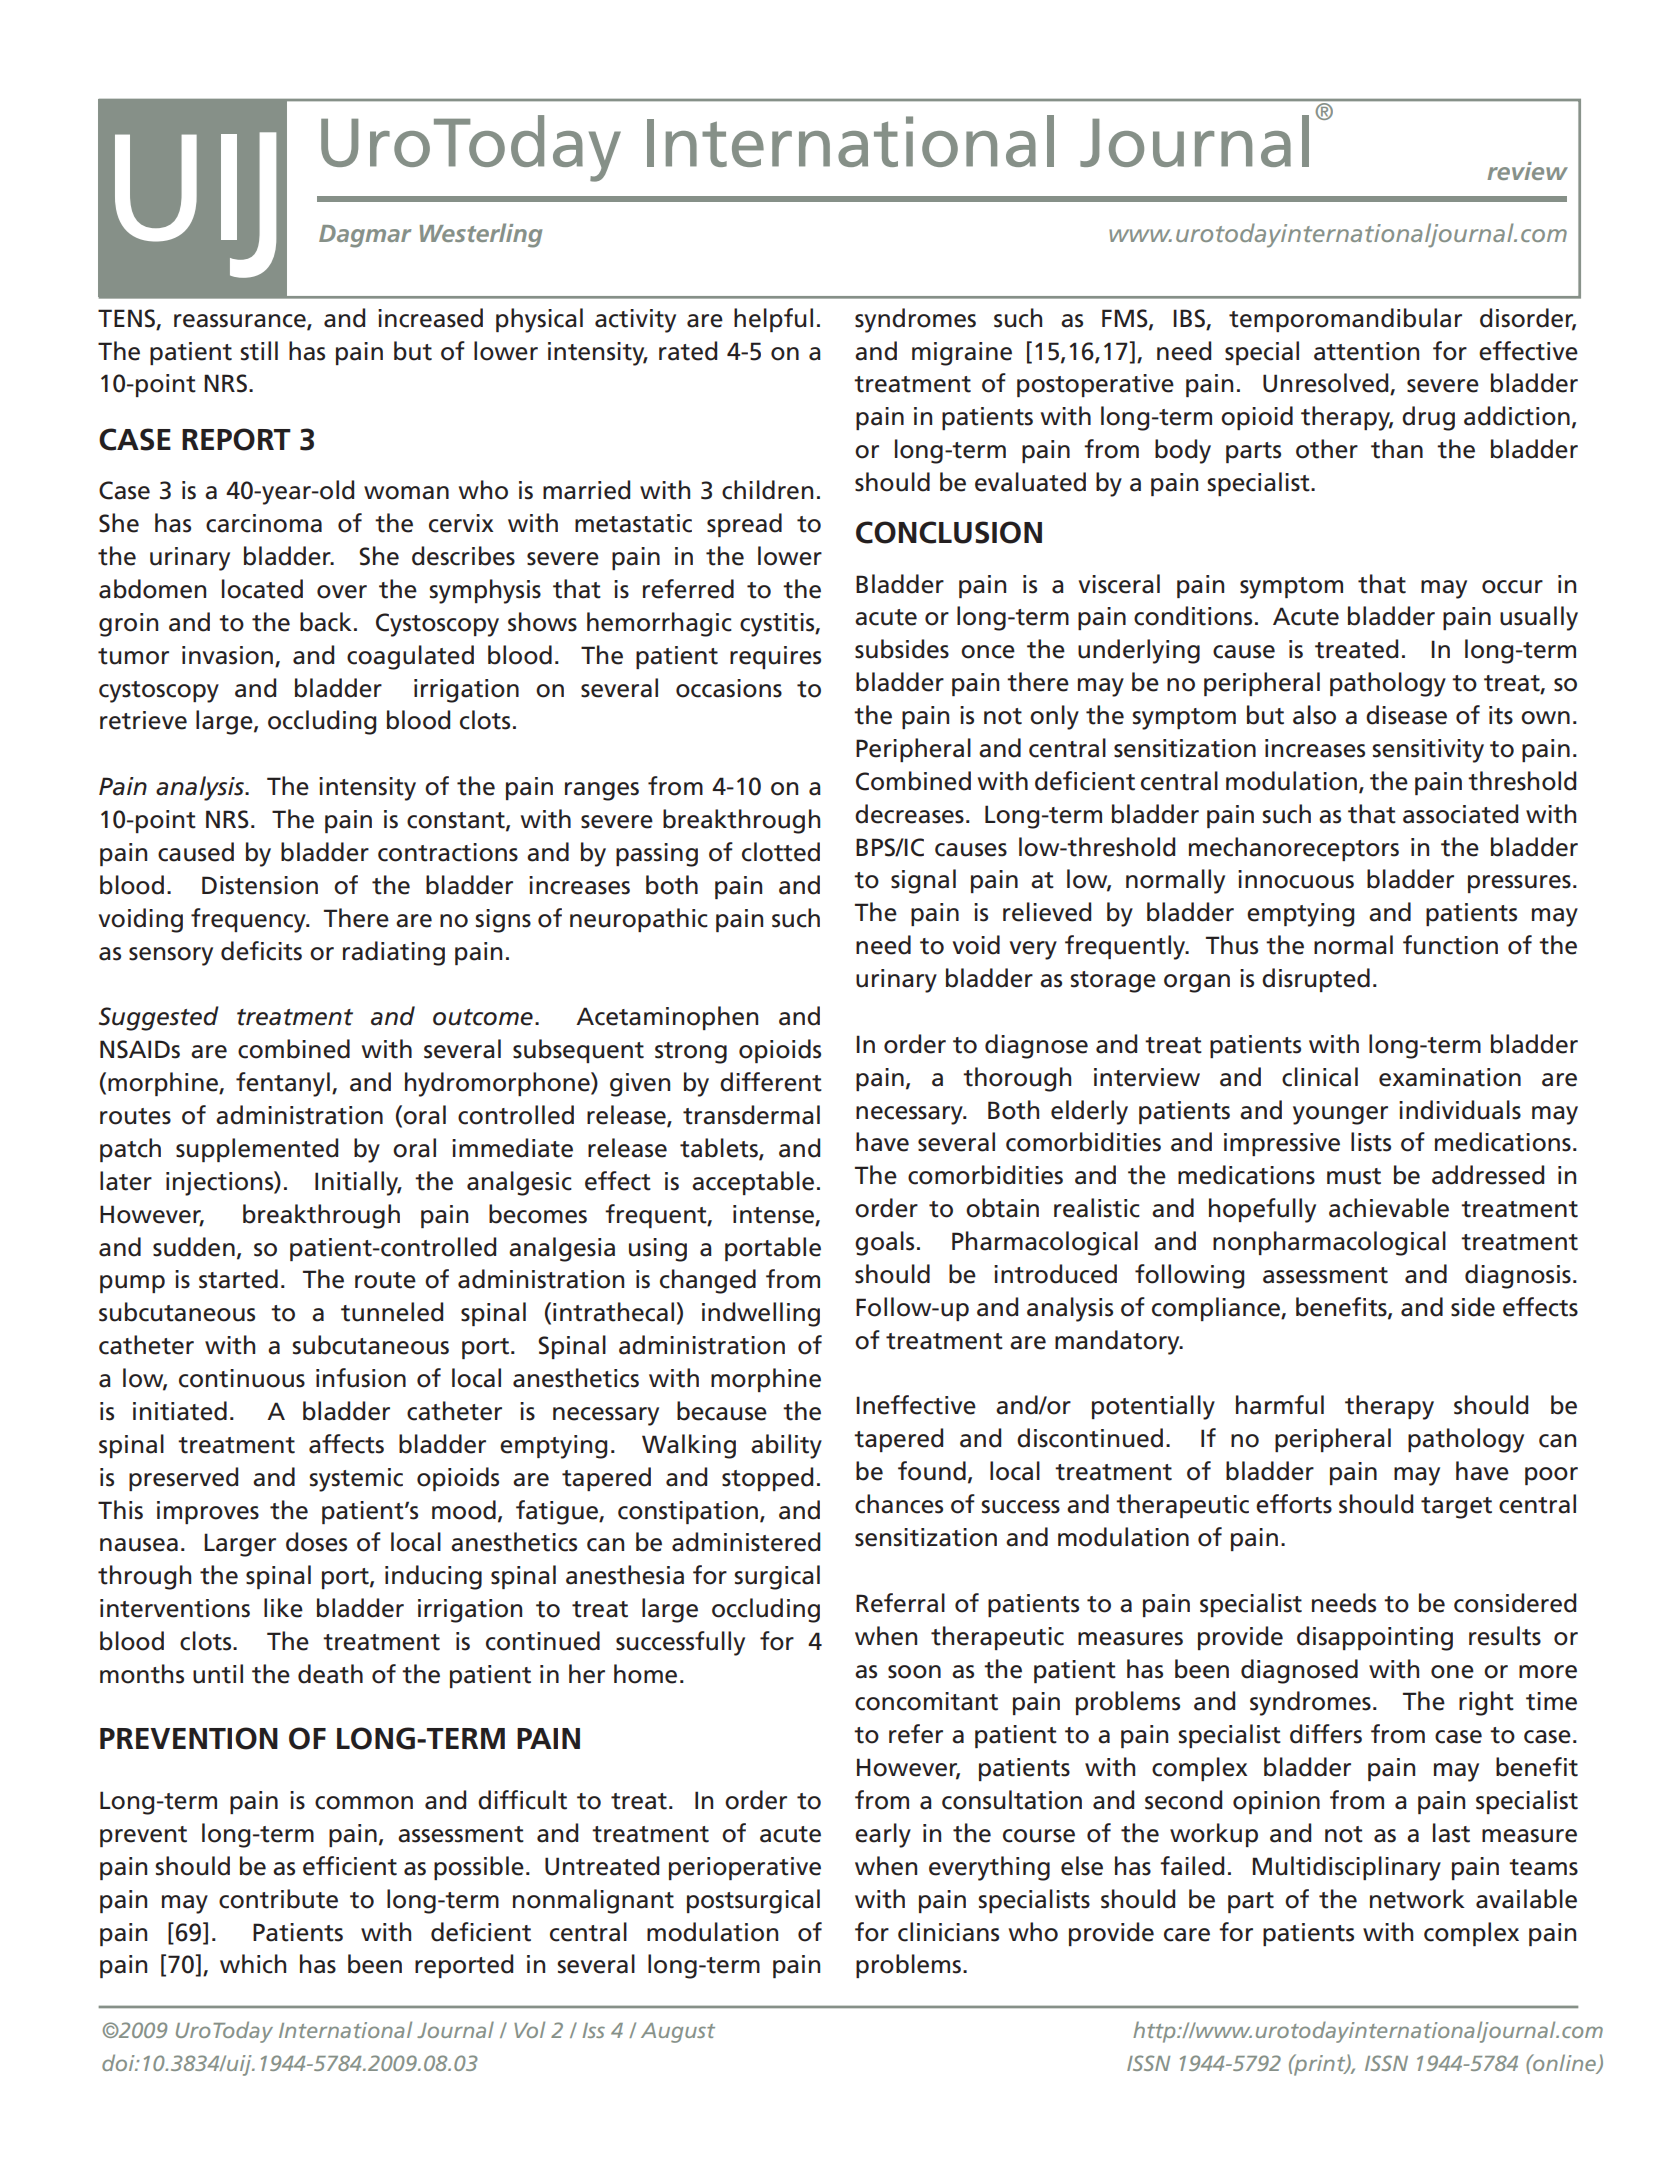  Describe the element at coordinates (1505, 1636) in the page. I see `results` at that location.
